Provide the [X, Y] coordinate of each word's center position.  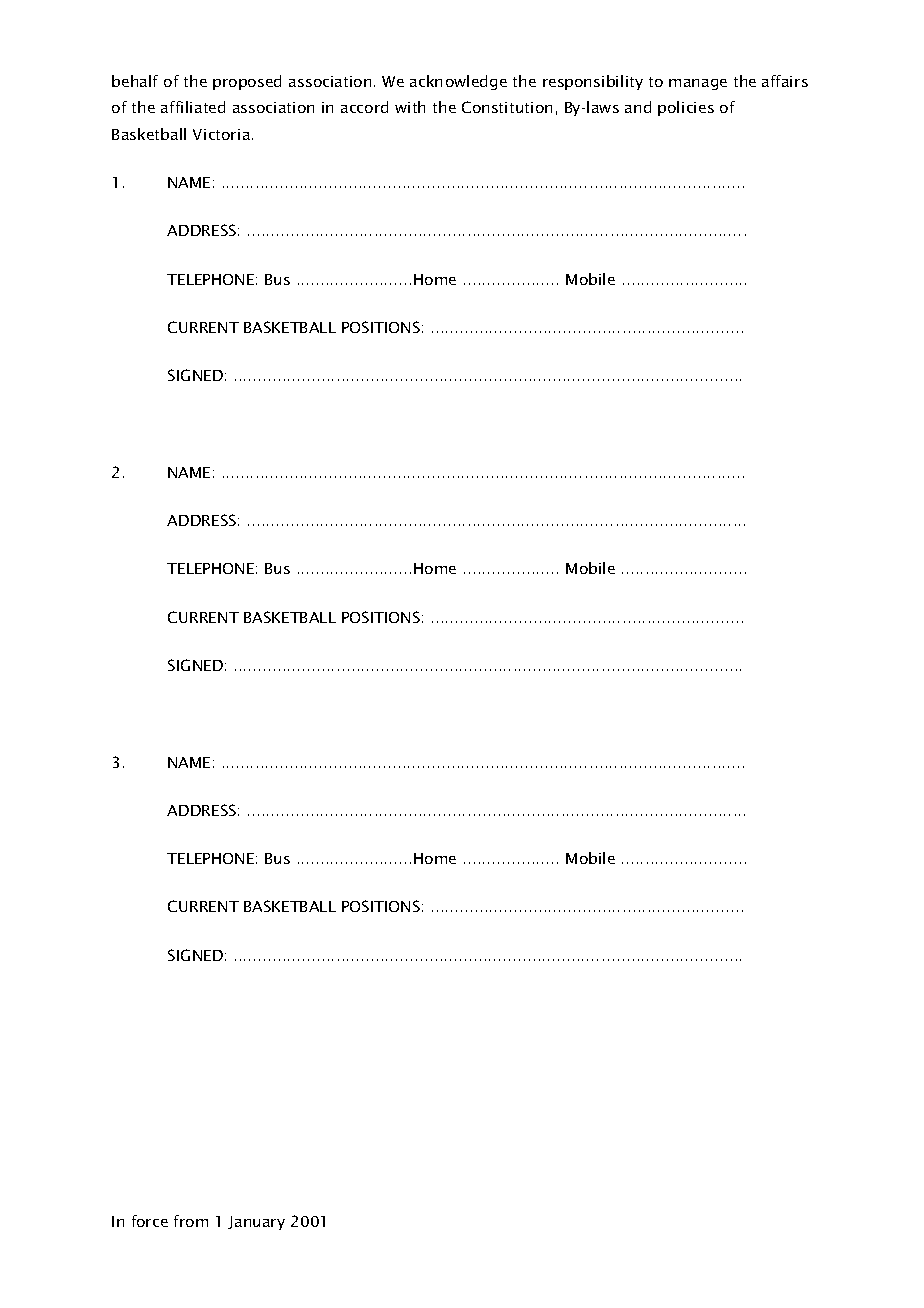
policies [686, 108]
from [191, 1221]
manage [698, 84]
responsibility [593, 82]
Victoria [223, 134]
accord [364, 107]
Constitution [507, 107]
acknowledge [458, 82]
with [410, 107]
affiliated [193, 107]
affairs [785, 81]
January [256, 1223]
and [638, 107]
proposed [247, 82]
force [150, 1221]
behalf [135, 81]
